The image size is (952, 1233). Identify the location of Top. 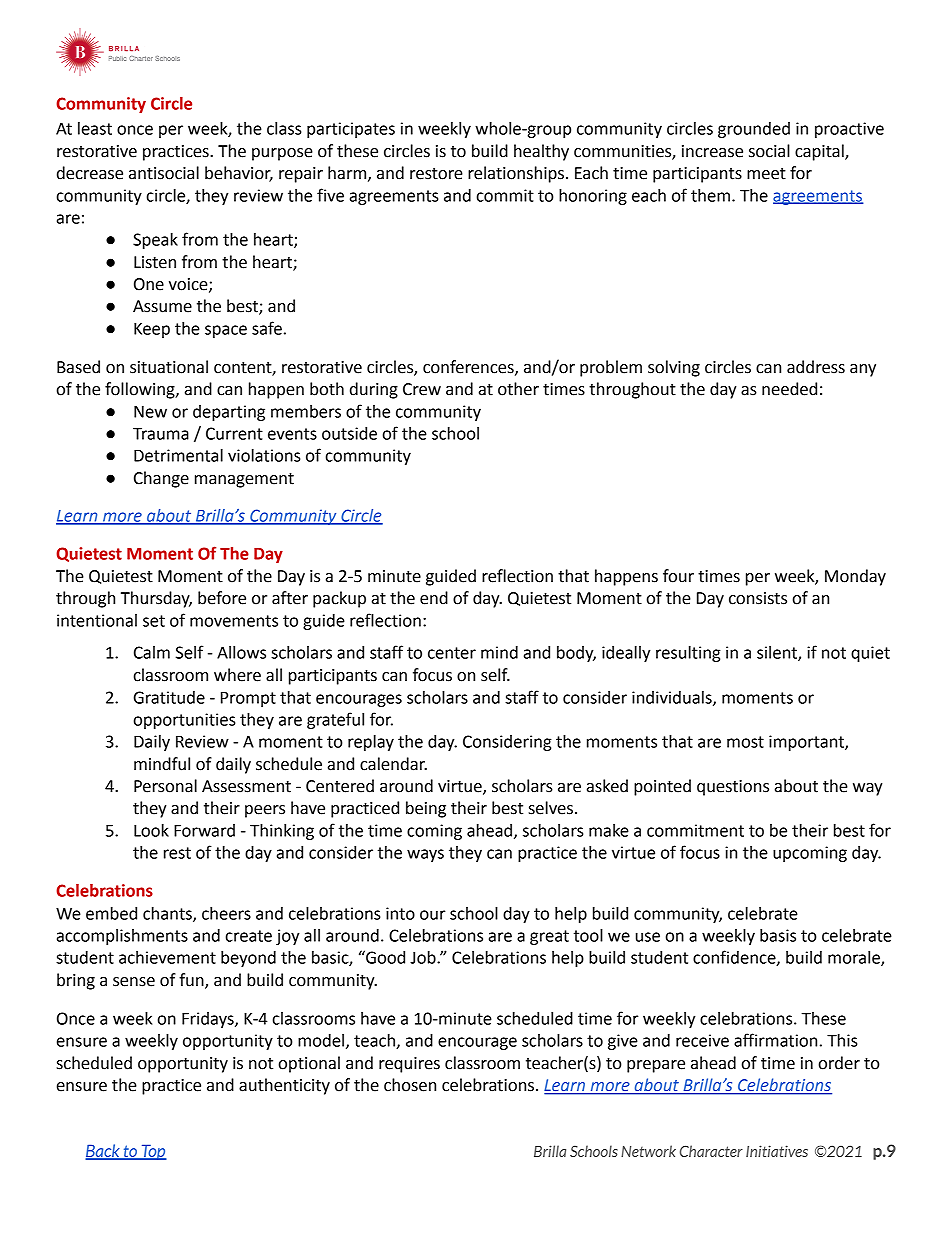
(153, 1152).
